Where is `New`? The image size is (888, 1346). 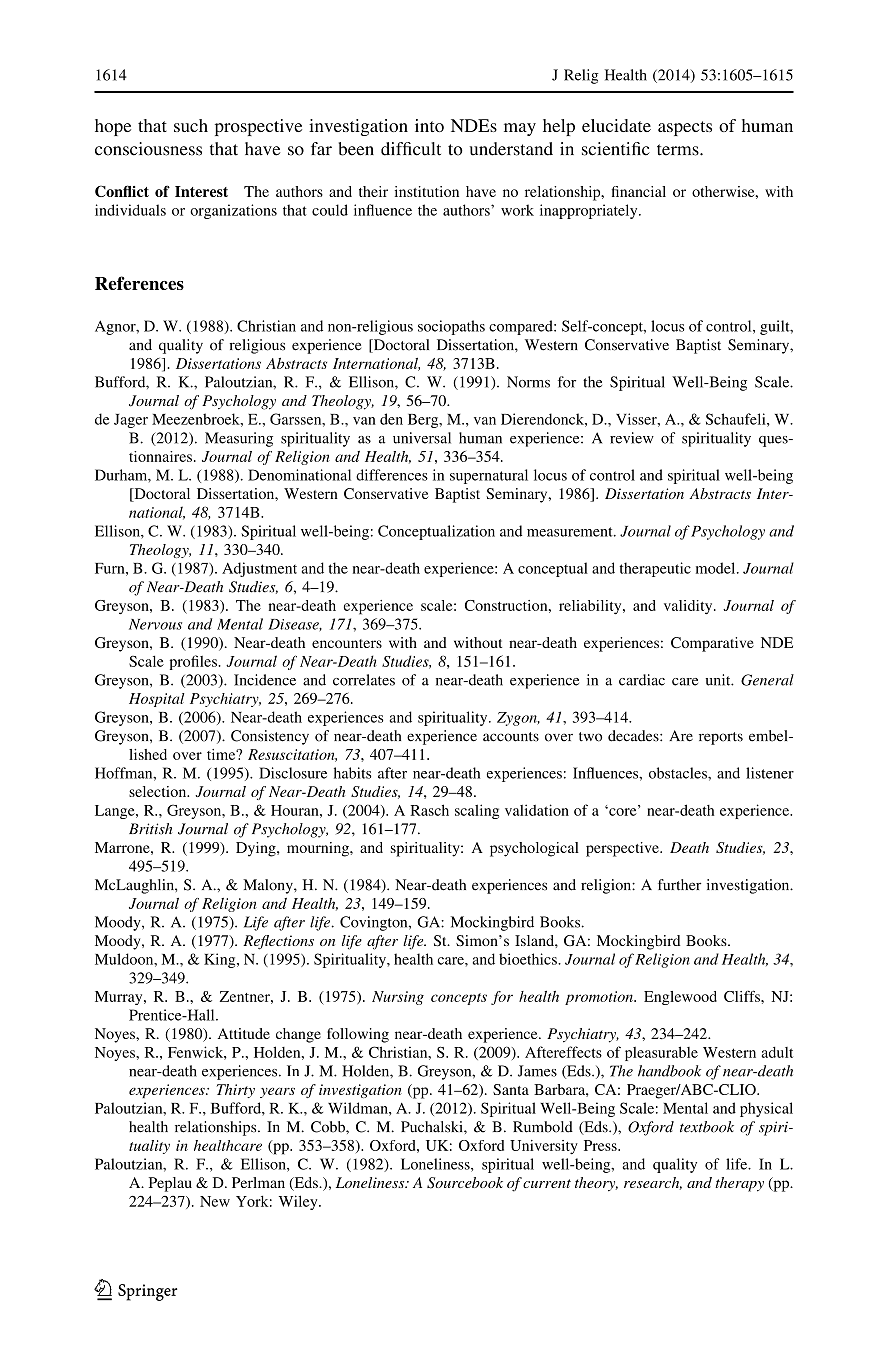 New is located at coordinates (215, 1201).
